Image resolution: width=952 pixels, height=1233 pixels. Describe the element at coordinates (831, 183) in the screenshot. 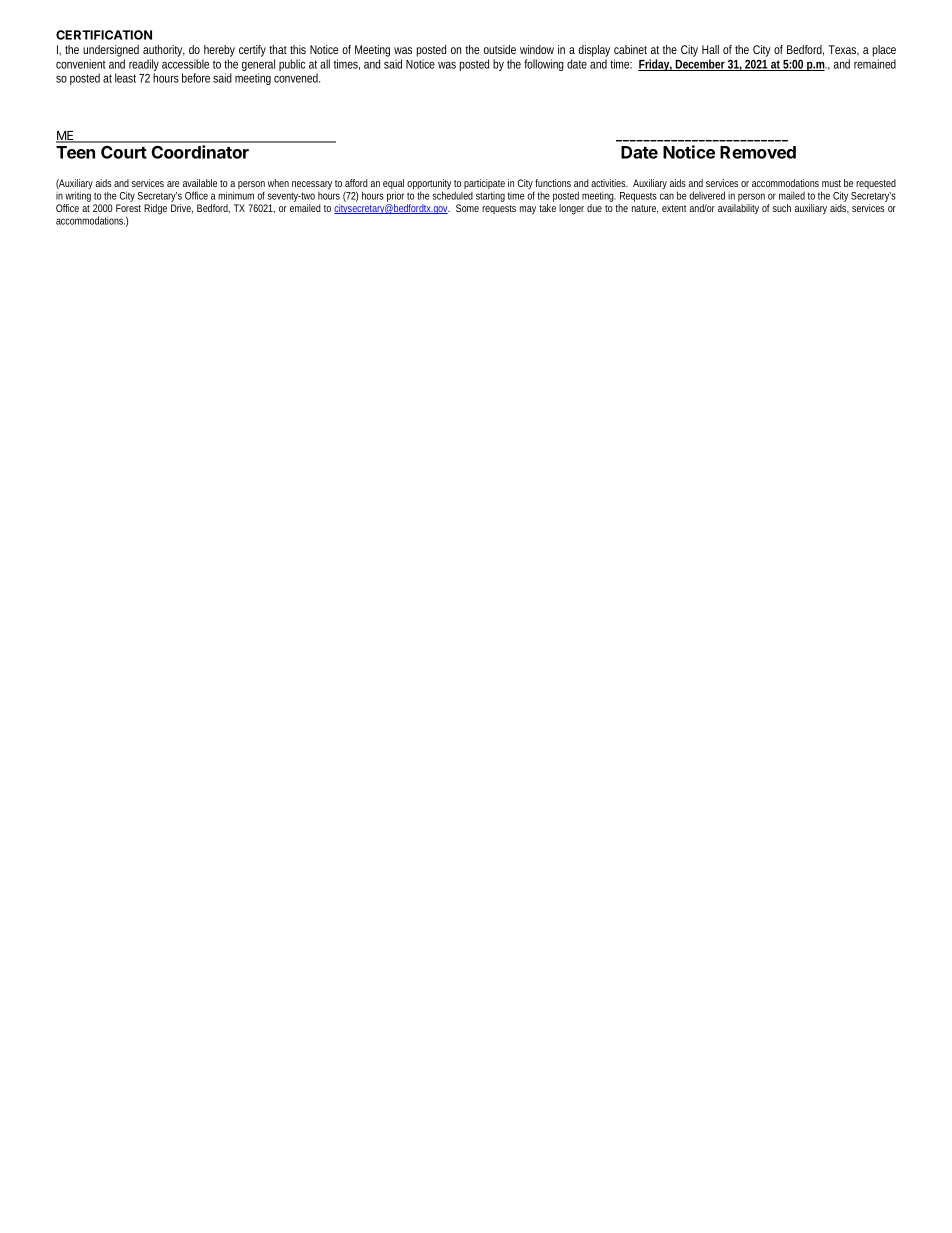

I see `must` at that location.
